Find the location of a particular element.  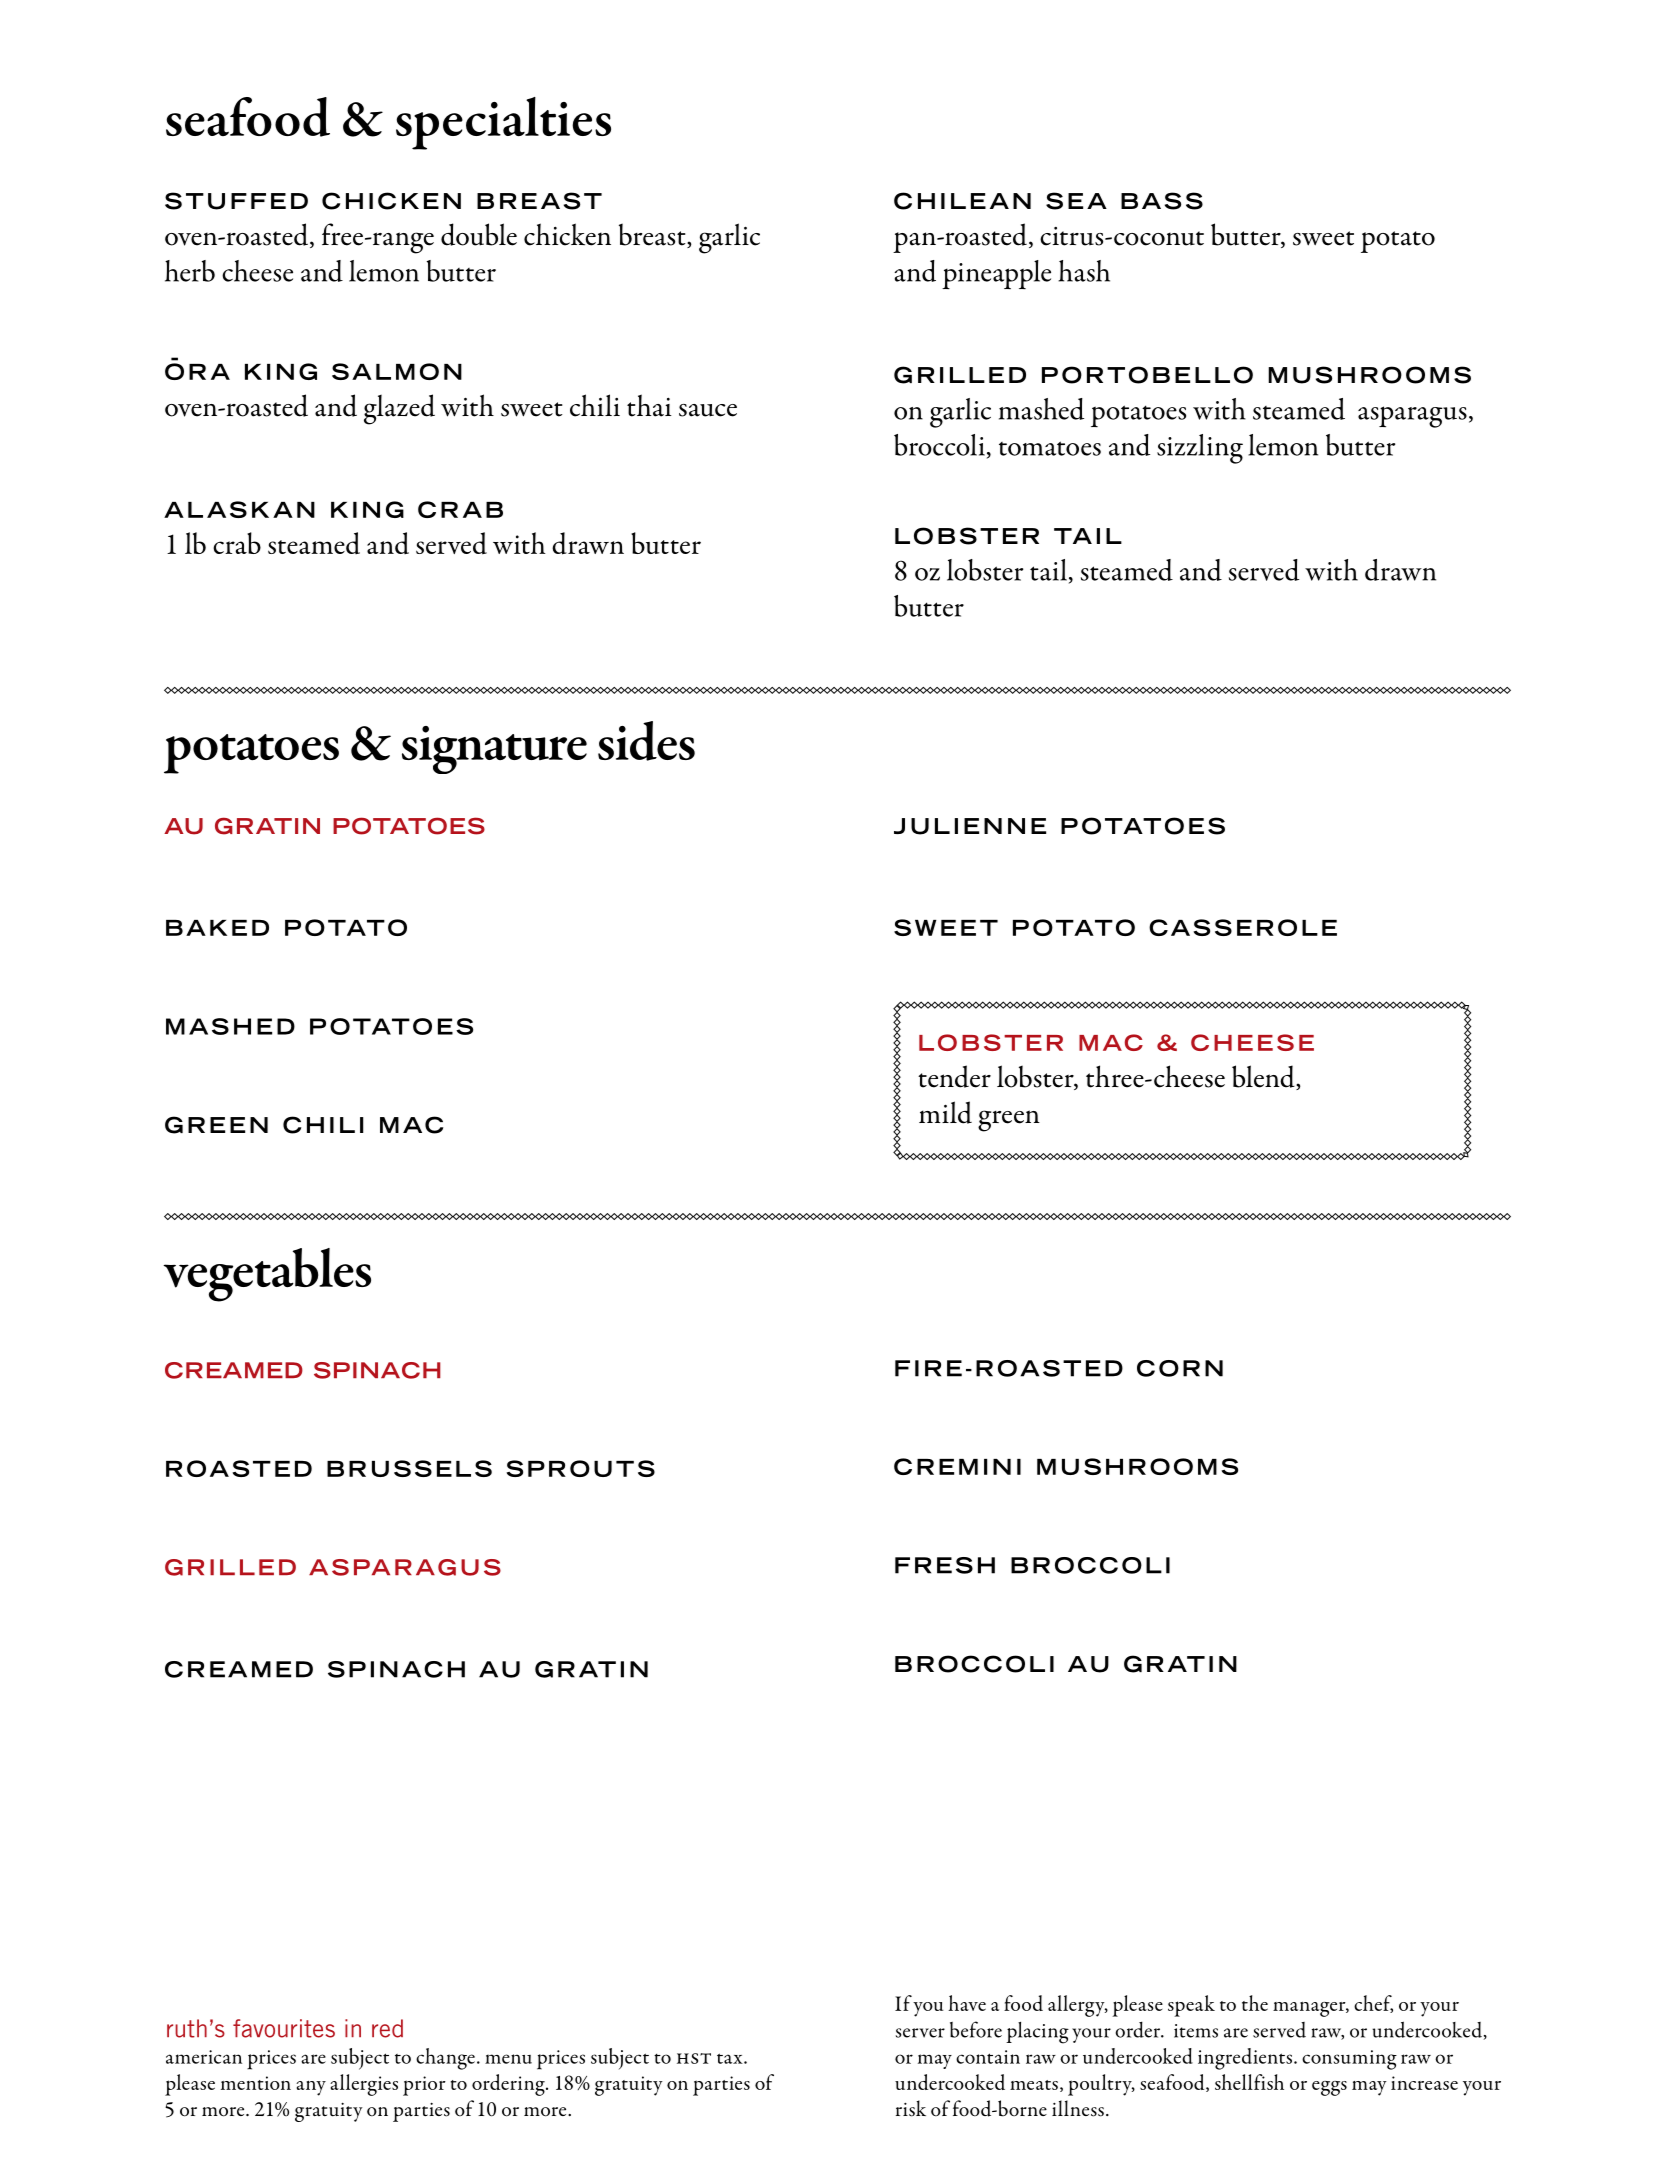

sides is located at coordinates (646, 741).
